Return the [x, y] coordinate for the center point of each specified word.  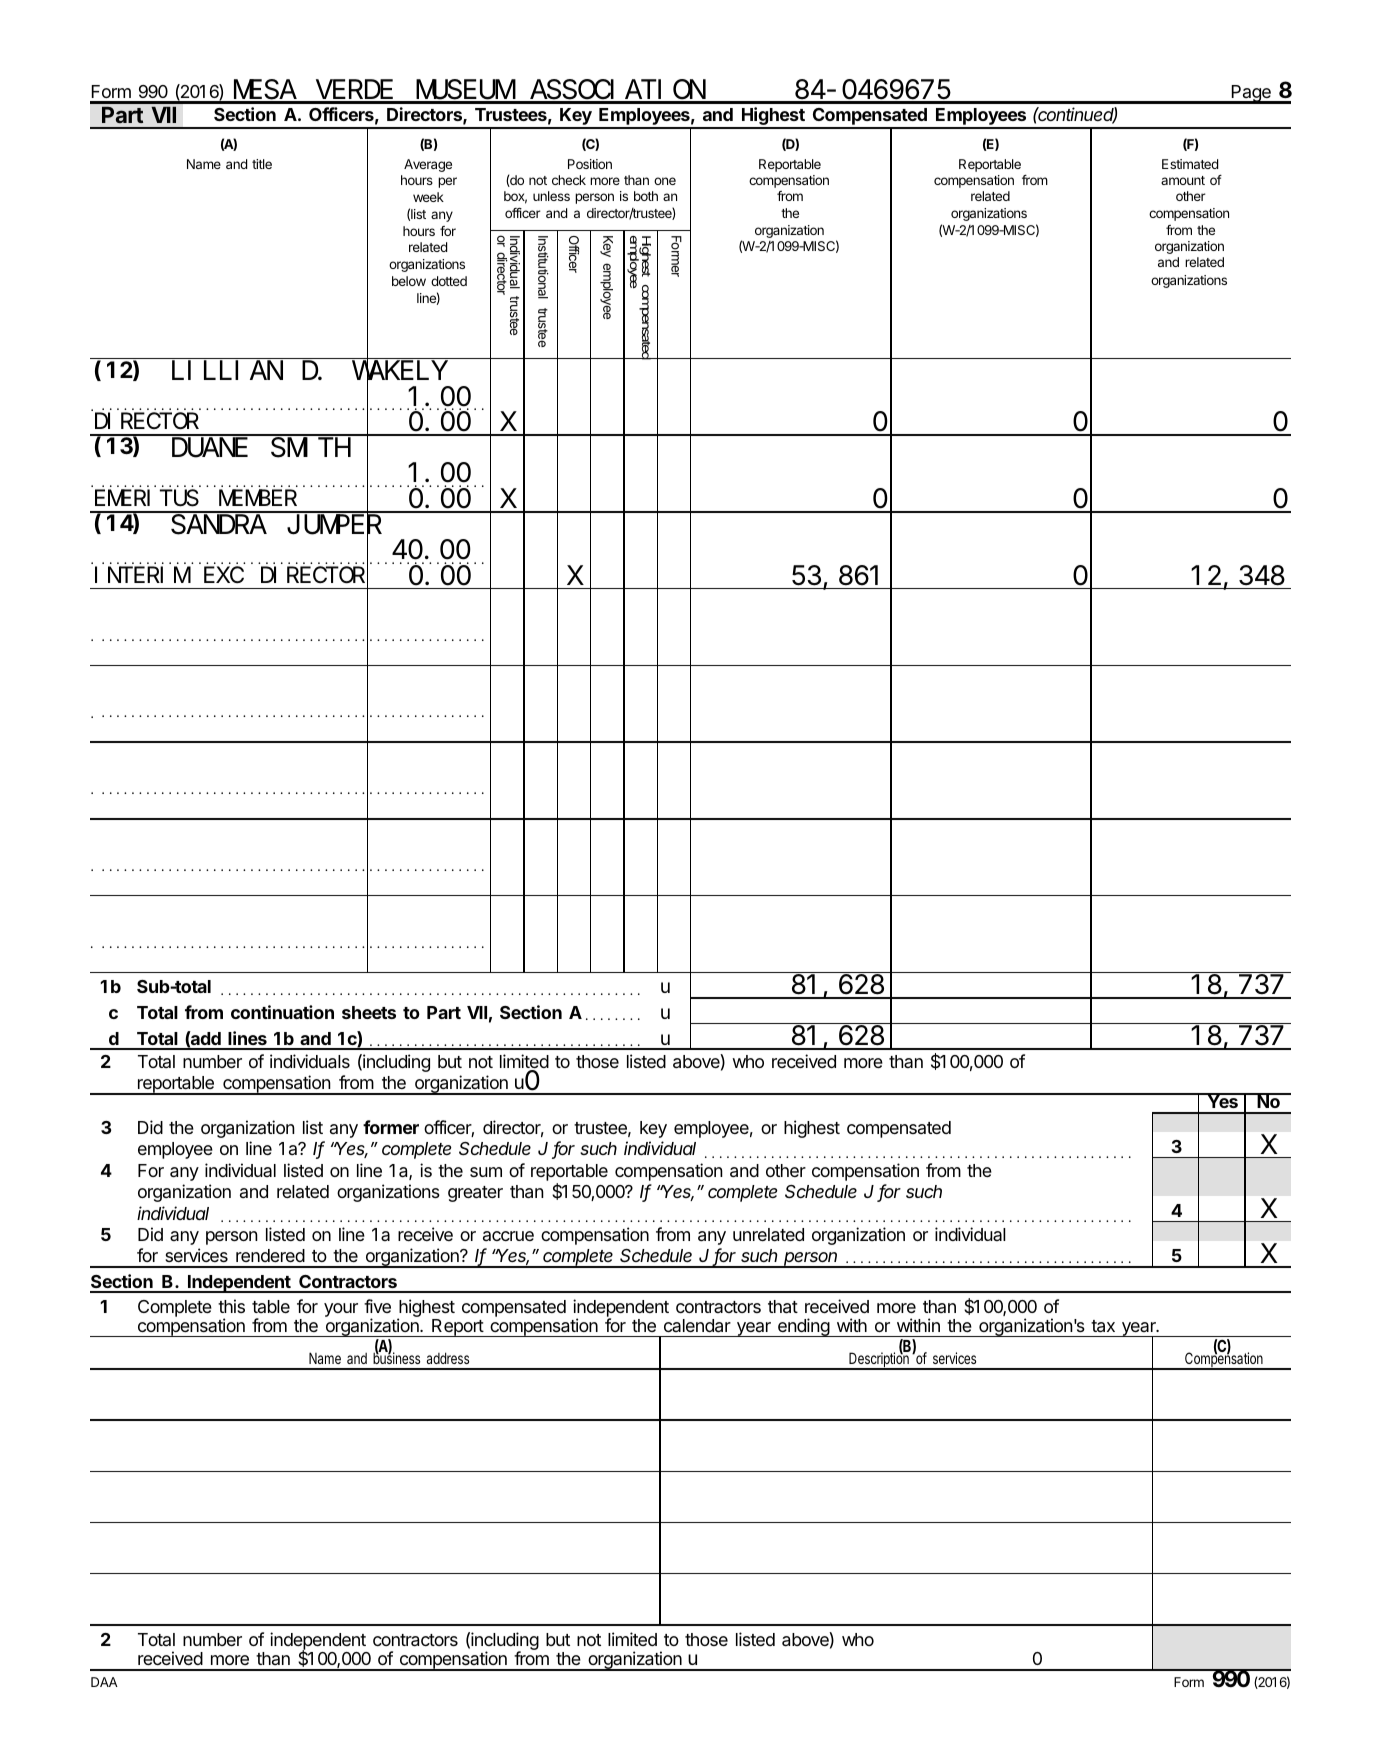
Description [880, 1360]
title [262, 164]
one [665, 181]
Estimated [1190, 164]
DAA [104, 1682]
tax [1103, 1326]
